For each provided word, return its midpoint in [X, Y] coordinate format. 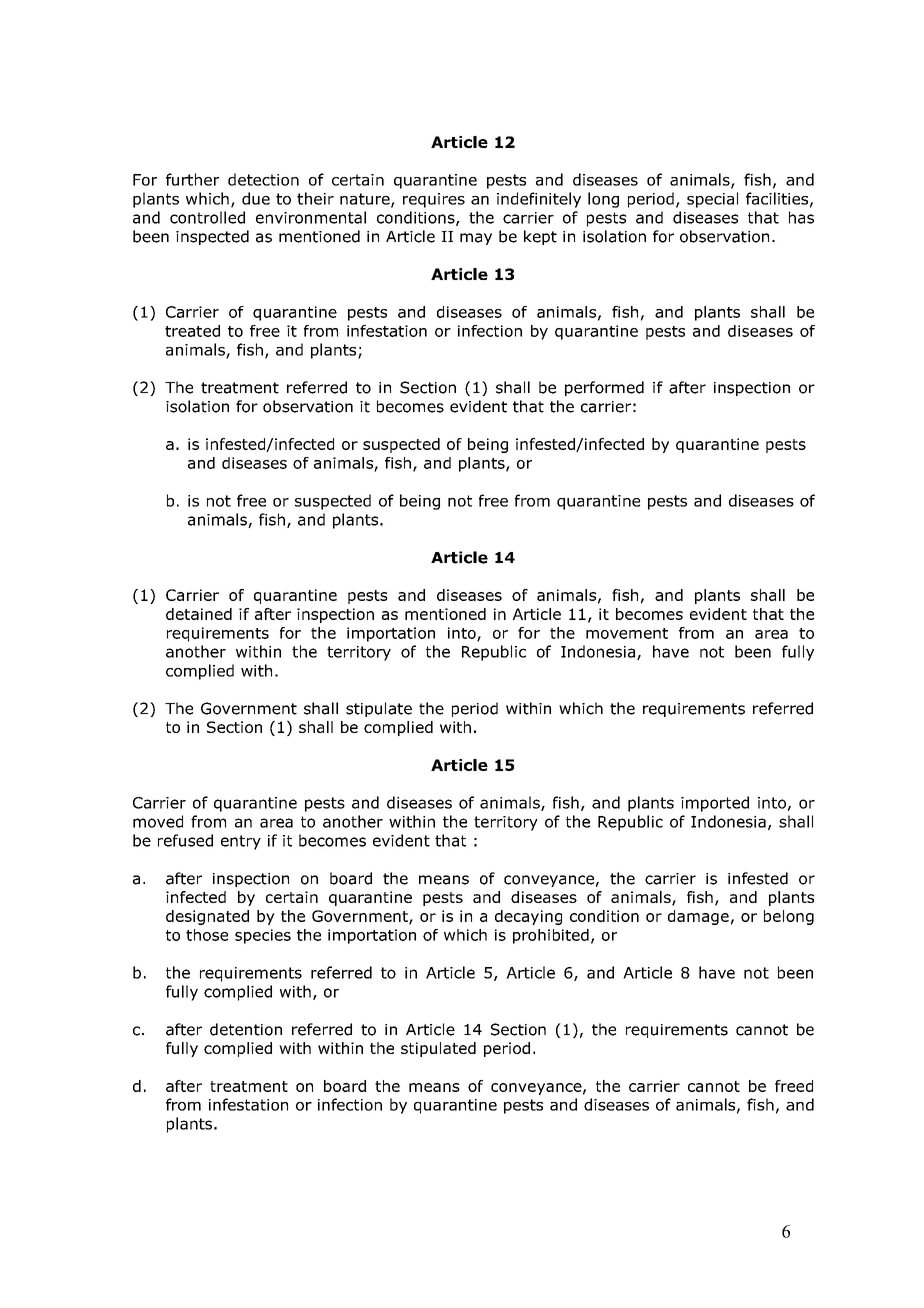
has [801, 217]
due [256, 198]
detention [246, 1029]
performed [604, 388]
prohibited [551, 936]
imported [715, 804]
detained [199, 614]
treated [192, 331]
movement [627, 633]
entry [241, 842]
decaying [528, 917]
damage [698, 917]
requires [434, 200]
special [712, 200]
